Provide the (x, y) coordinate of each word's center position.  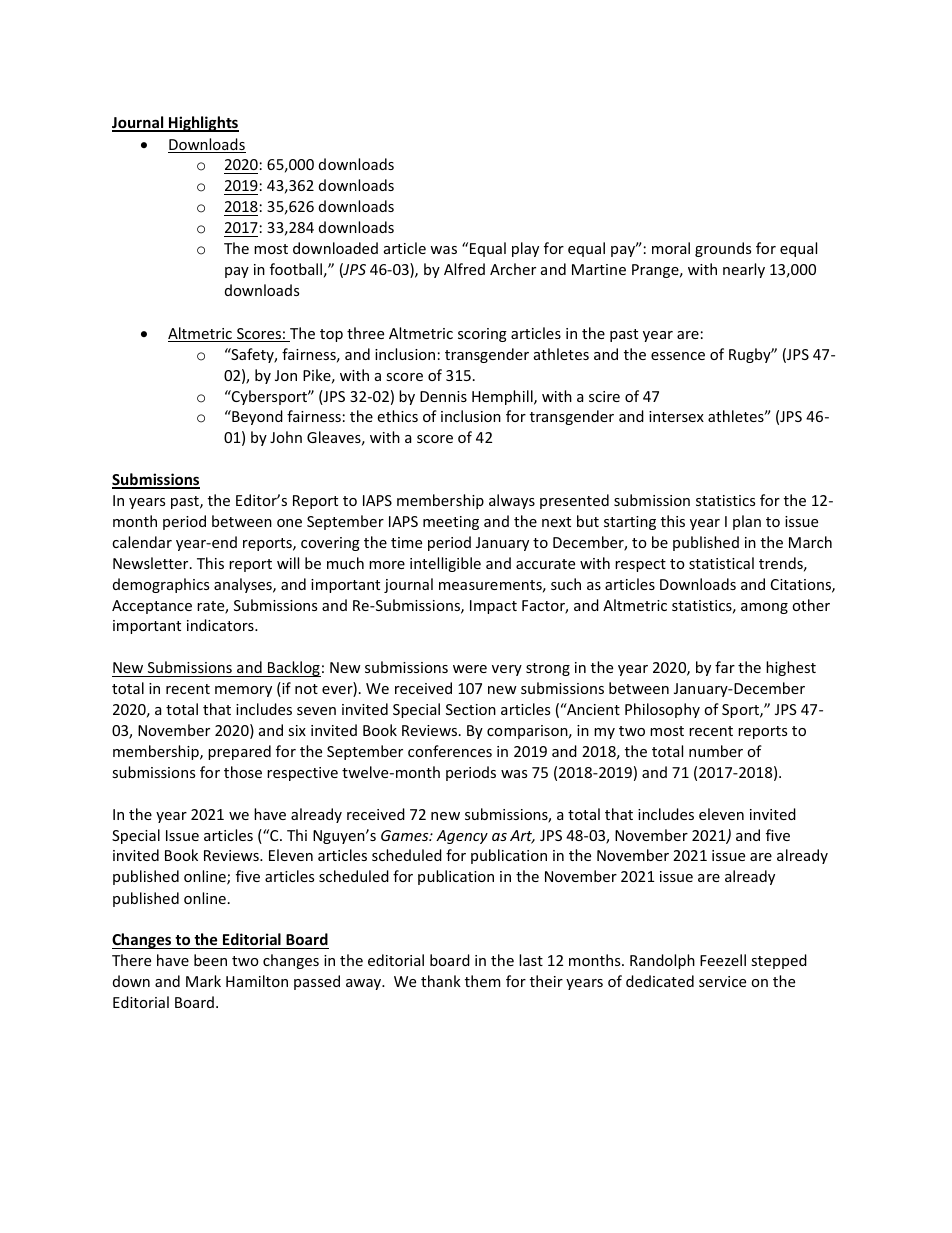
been (210, 960)
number (716, 751)
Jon (286, 375)
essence (678, 356)
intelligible (445, 564)
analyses (244, 585)
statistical (721, 563)
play (525, 249)
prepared (239, 752)
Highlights (203, 124)
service (722, 981)
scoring (482, 335)
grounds (723, 249)
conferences (450, 751)
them (482, 981)
